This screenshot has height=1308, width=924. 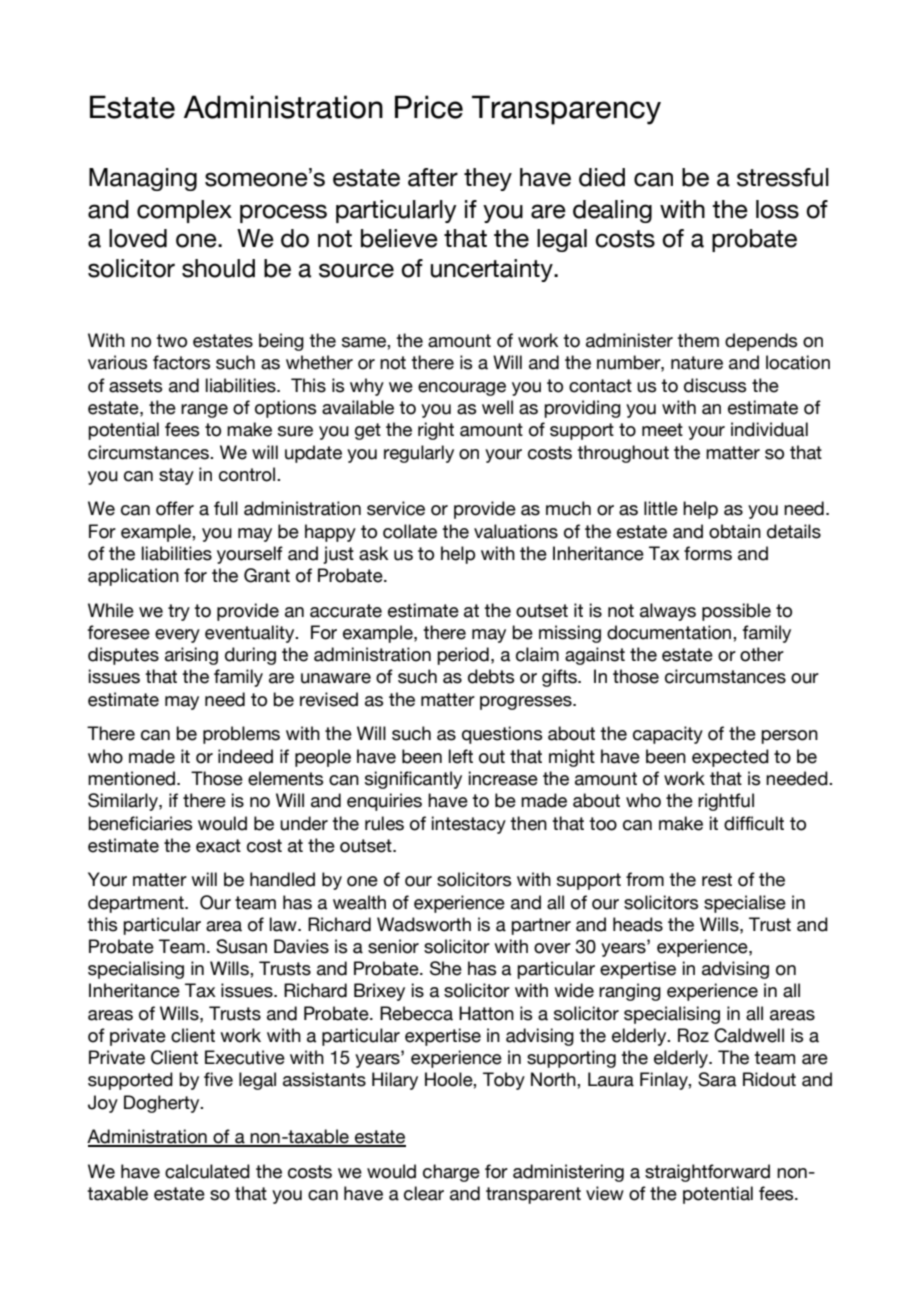 What do you see at coordinates (218, 846) in the screenshot?
I see `exact` at bounding box center [218, 846].
